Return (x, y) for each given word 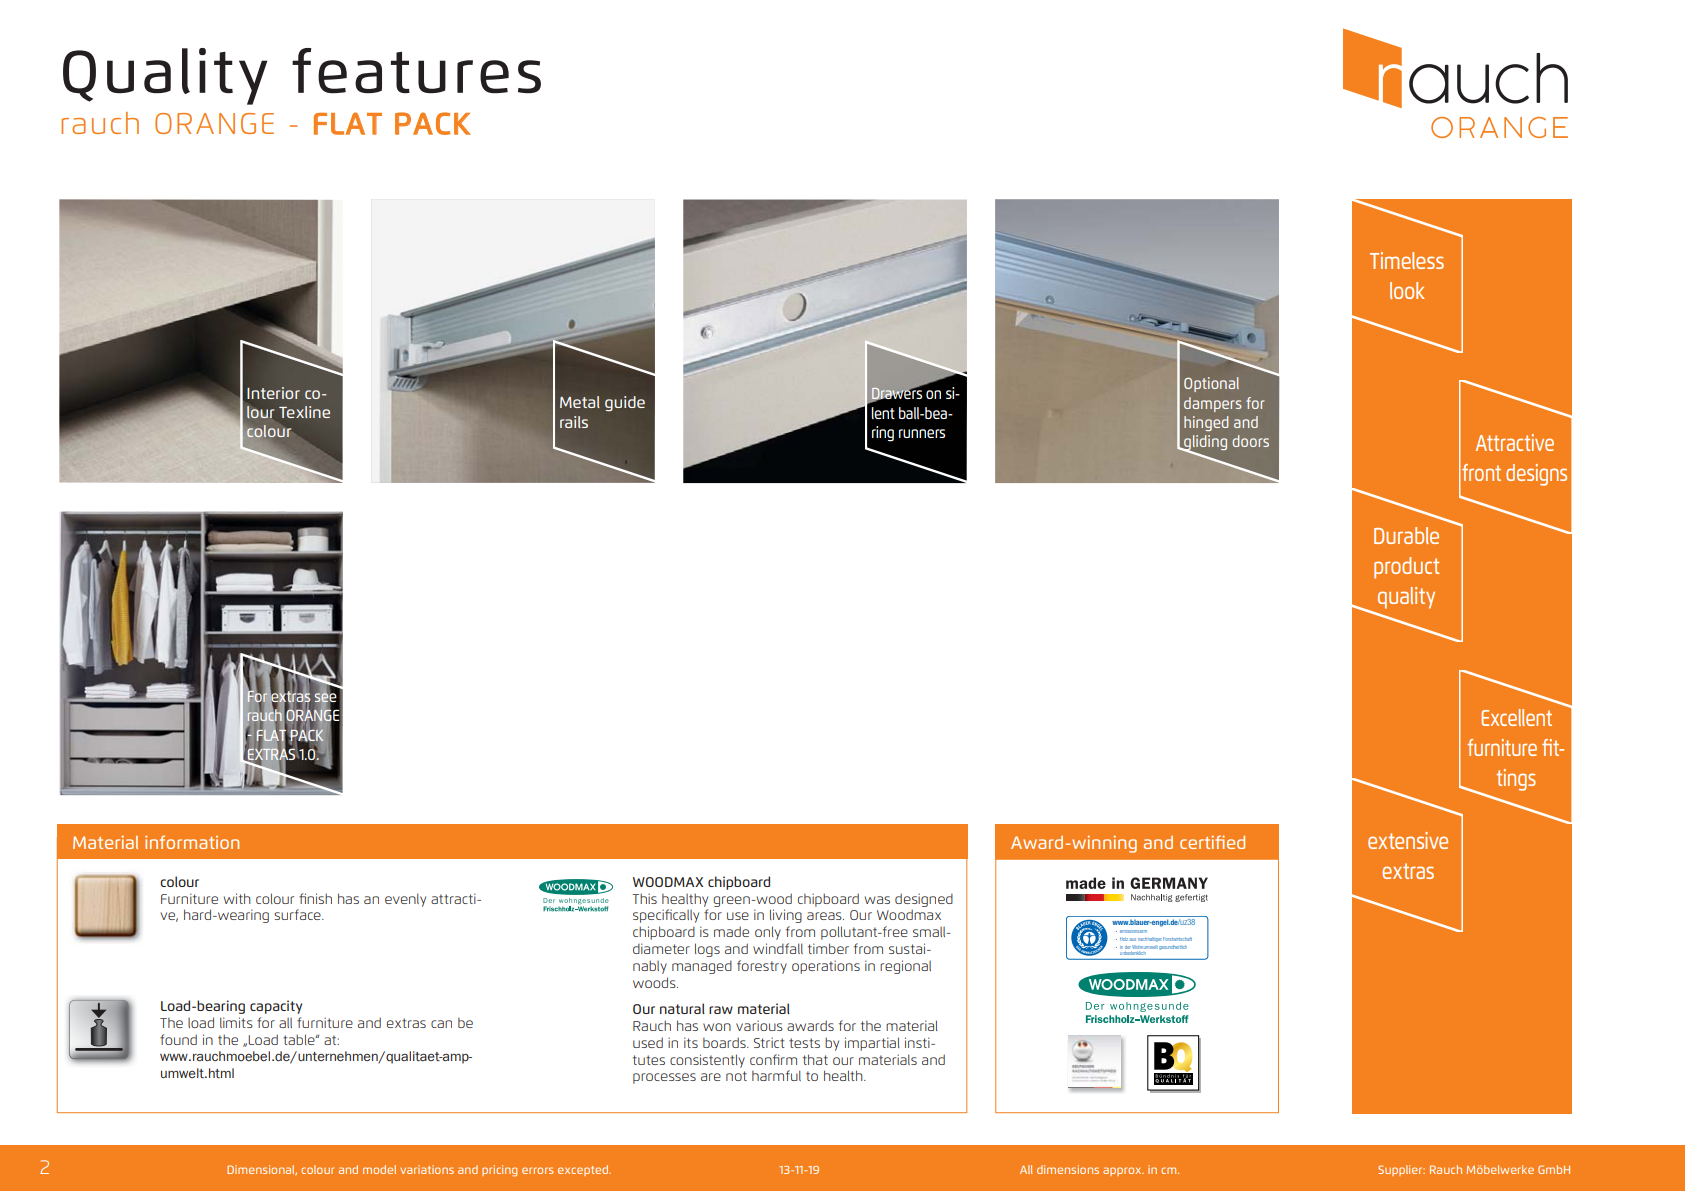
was (877, 900)
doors (1251, 441)
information (192, 842)
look (1407, 290)
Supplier (1401, 1170)
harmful (776, 1075)
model (379, 1169)
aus (1133, 939)
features (416, 71)
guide (625, 404)
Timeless (1407, 260)
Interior (273, 393)
